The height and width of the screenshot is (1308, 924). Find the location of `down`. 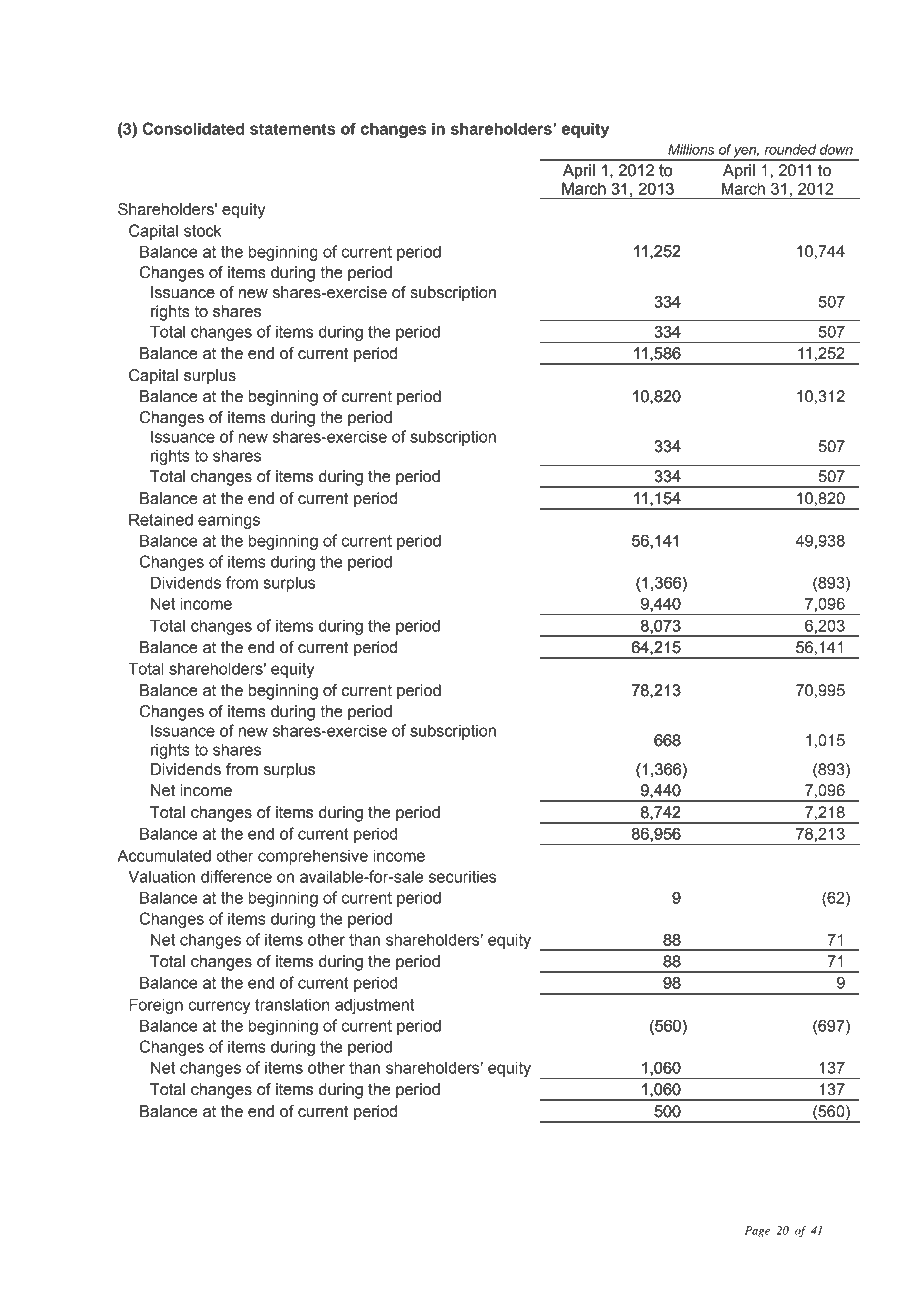

down is located at coordinates (836, 149).
